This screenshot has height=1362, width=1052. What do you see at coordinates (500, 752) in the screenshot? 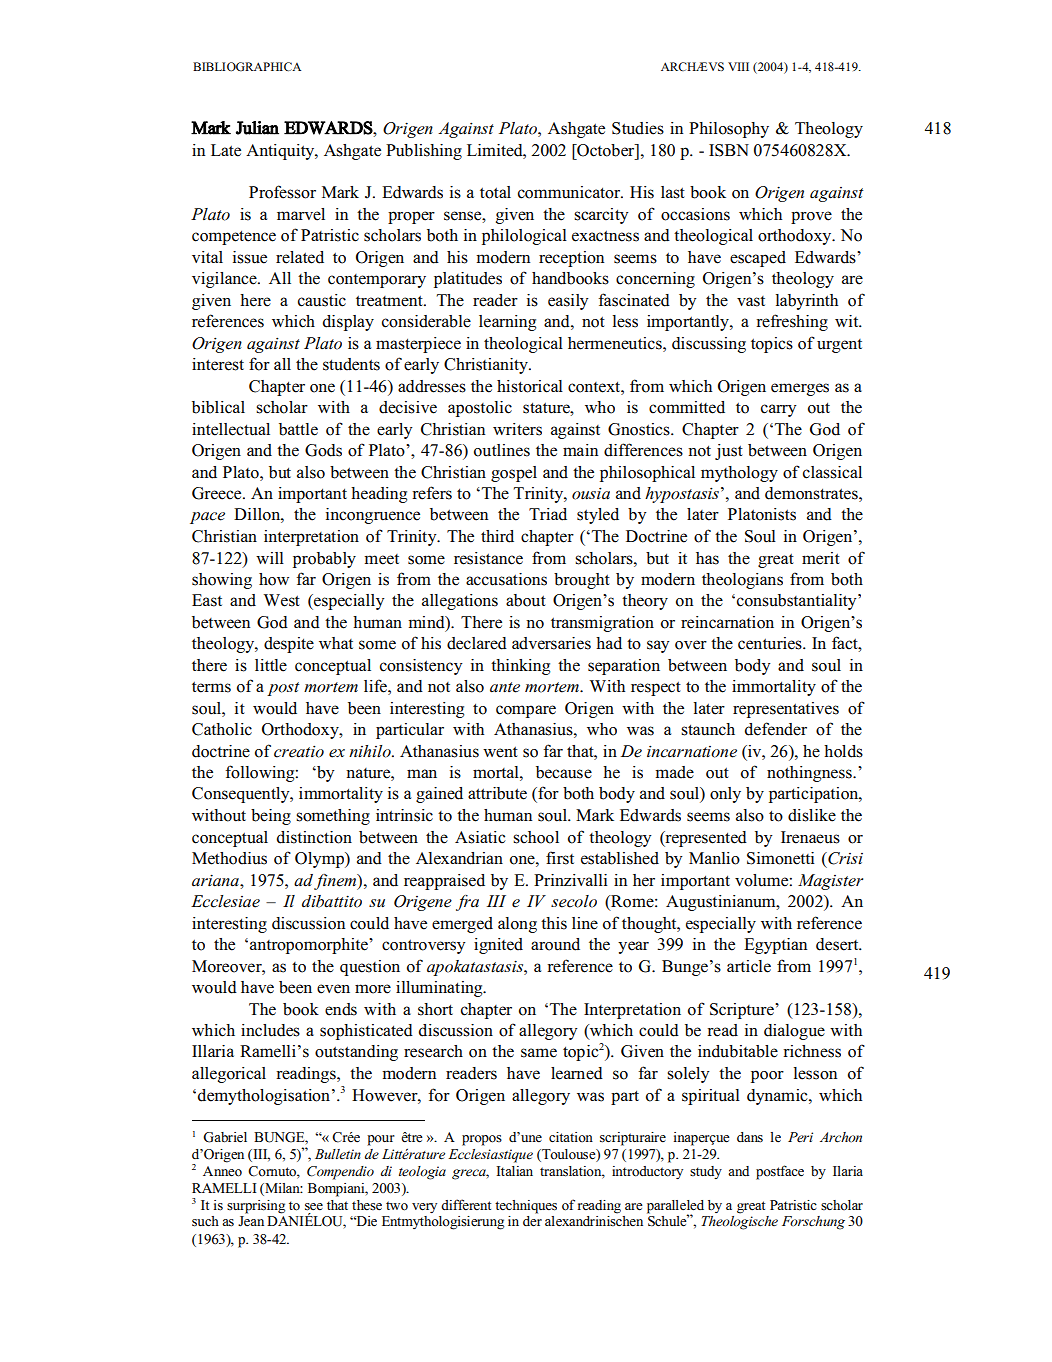
I see `went` at bounding box center [500, 752].
